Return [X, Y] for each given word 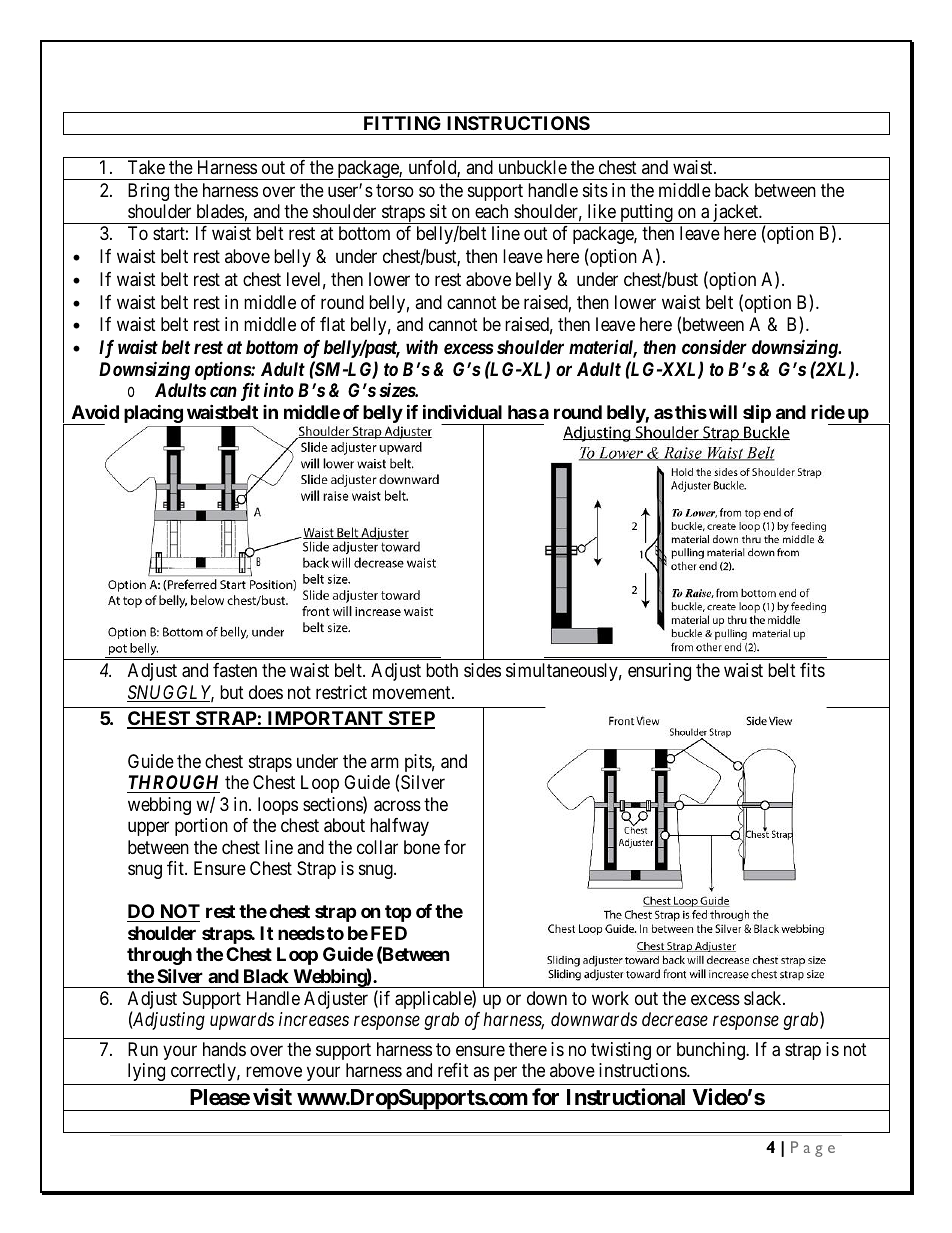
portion [201, 827]
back [732, 190]
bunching [712, 1051]
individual [462, 411]
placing [153, 413]
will [723, 411]
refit [453, 1070]
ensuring [659, 672]
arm [385, 762]
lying [146, 1072]
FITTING [402, 123]
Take [146, 167]
